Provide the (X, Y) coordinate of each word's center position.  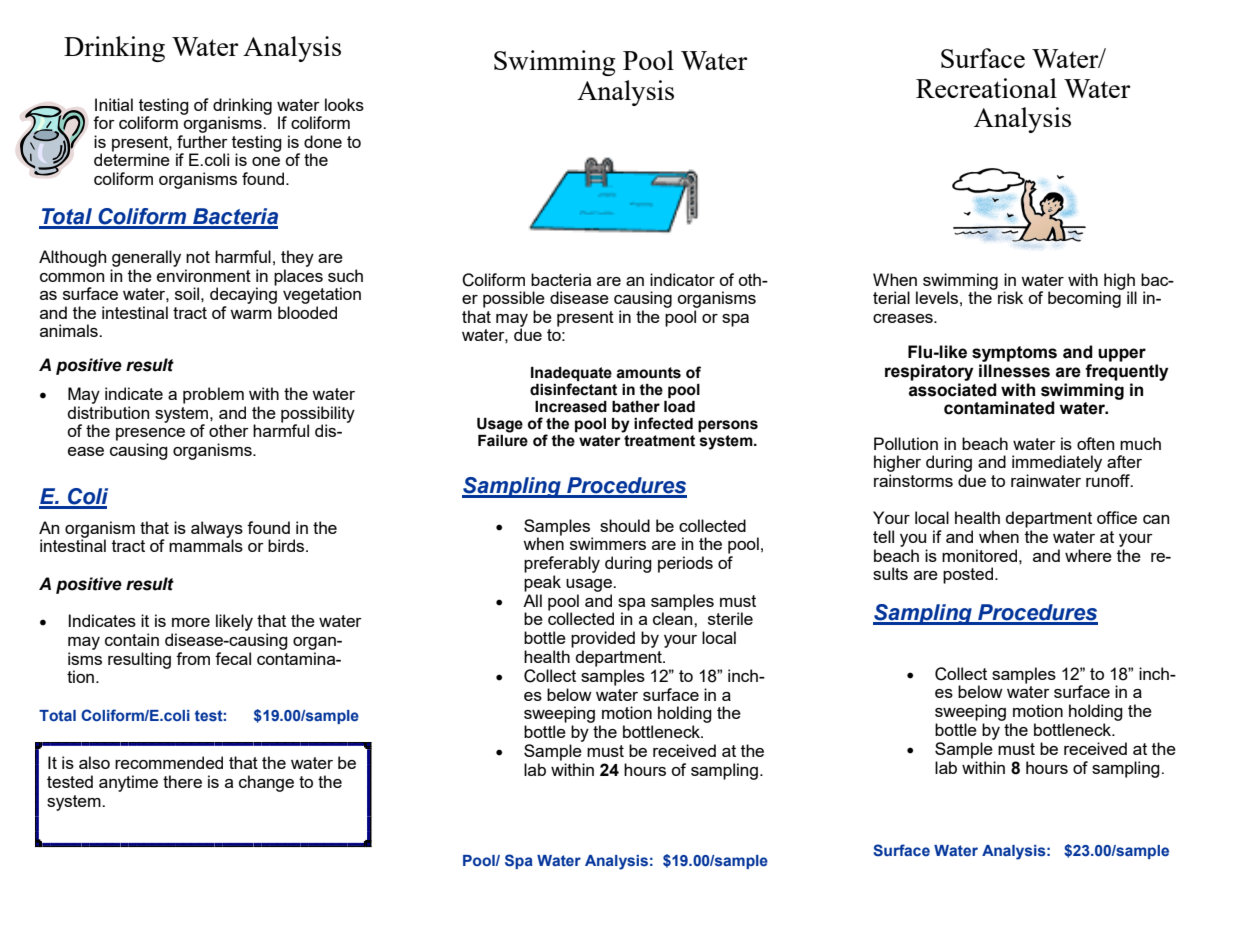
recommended (169, 762)
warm (251, 314)
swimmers (608, 543)
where (1088, 555)
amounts (648, 373)
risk (1010, 297)
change (266, 783)
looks (344, 104)
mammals (206, 544)
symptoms (1014, 355)
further (202, 140)
